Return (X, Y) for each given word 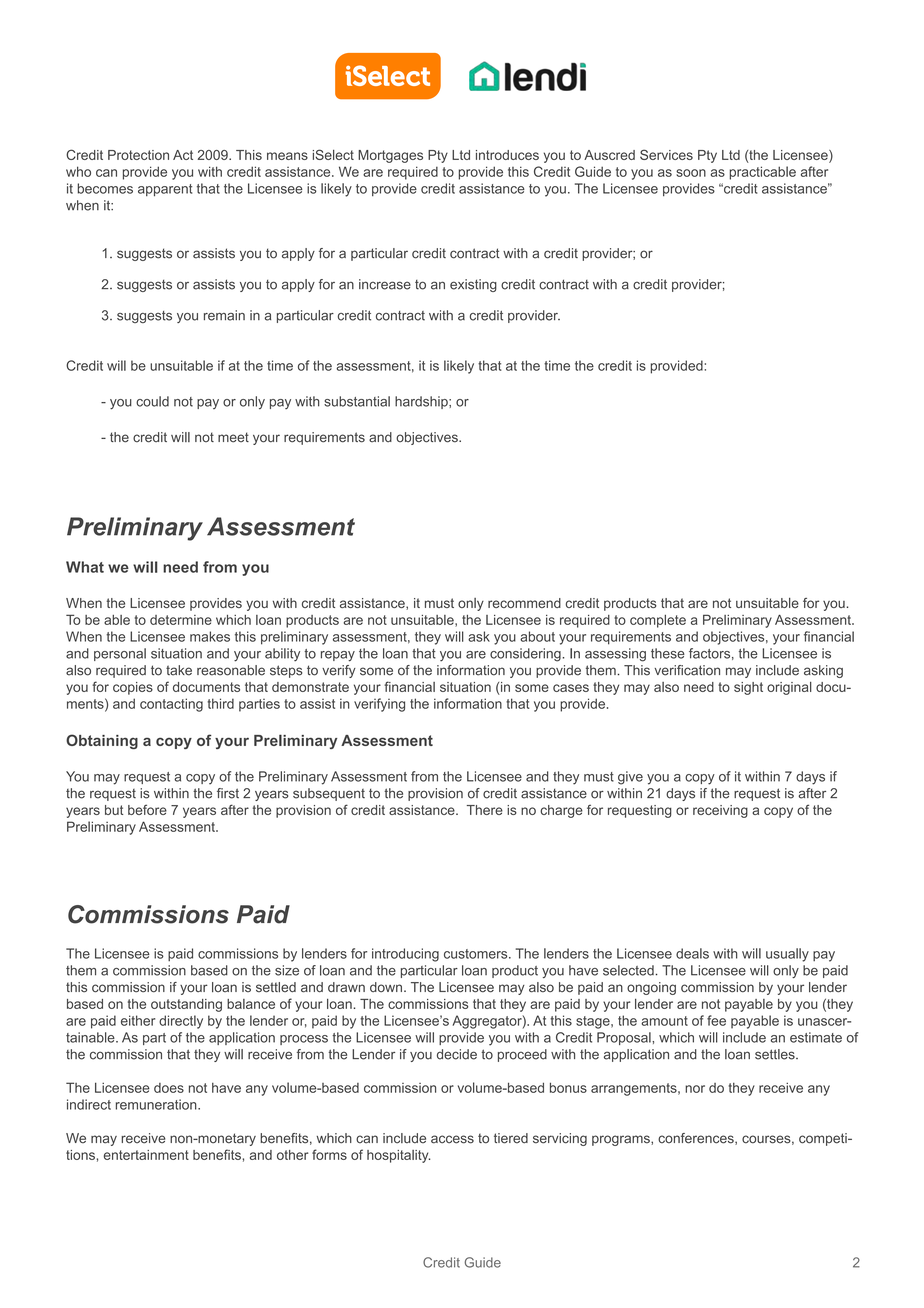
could (152, 401)
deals (692, 953)
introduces (507, 155)
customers (477, 954)
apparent (165, 190)
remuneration (157, 1104)
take (179, 670)
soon (691, 173)
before (147, 809)
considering (526, 655)
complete (658, 621)
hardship (422, 402)
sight (748, 688)
